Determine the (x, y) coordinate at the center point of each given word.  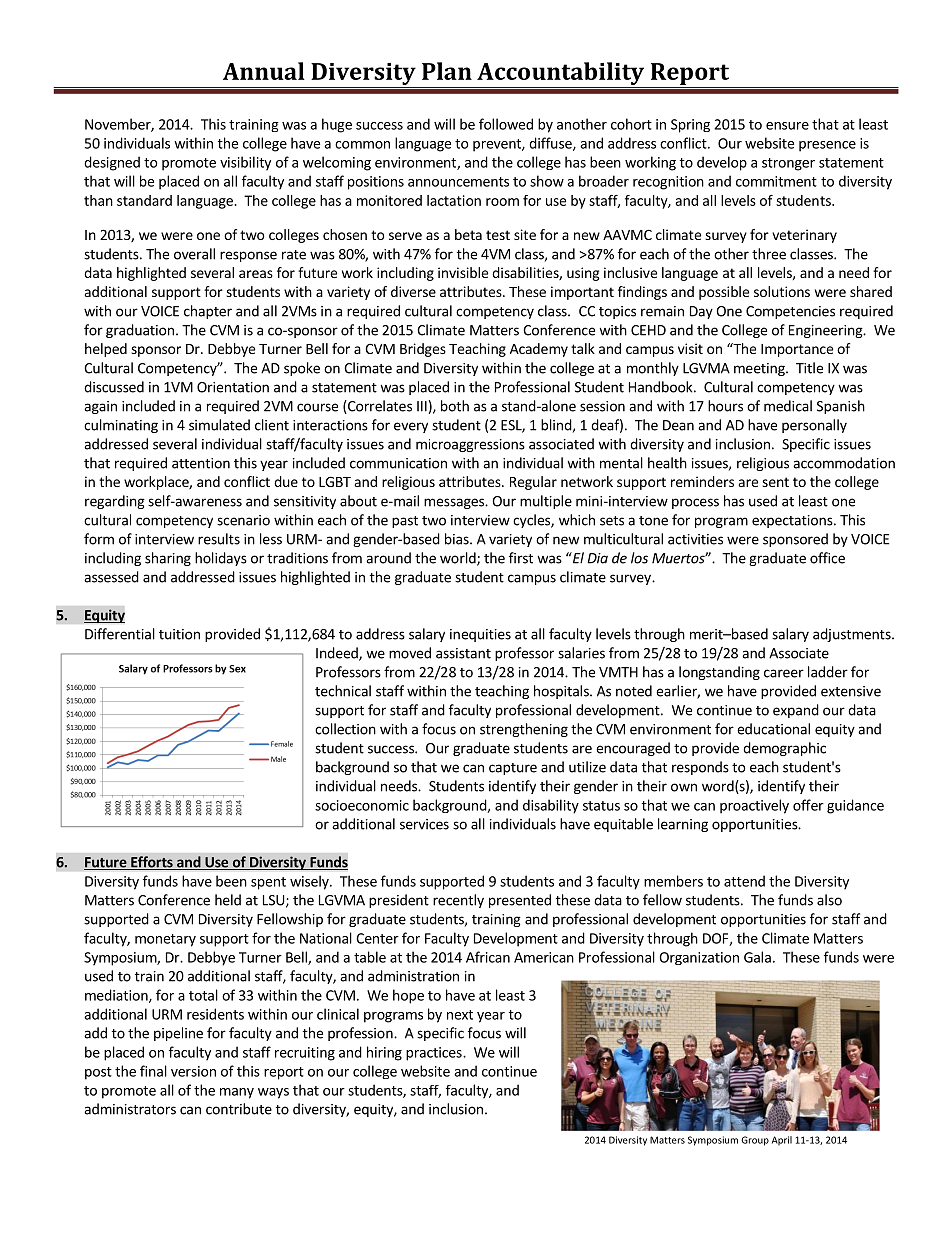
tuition (179, 634)
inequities (480, 635)
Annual (264, 71)
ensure (787, 126)
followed (506, 124)
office (827, 558)
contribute (239, 1109)
